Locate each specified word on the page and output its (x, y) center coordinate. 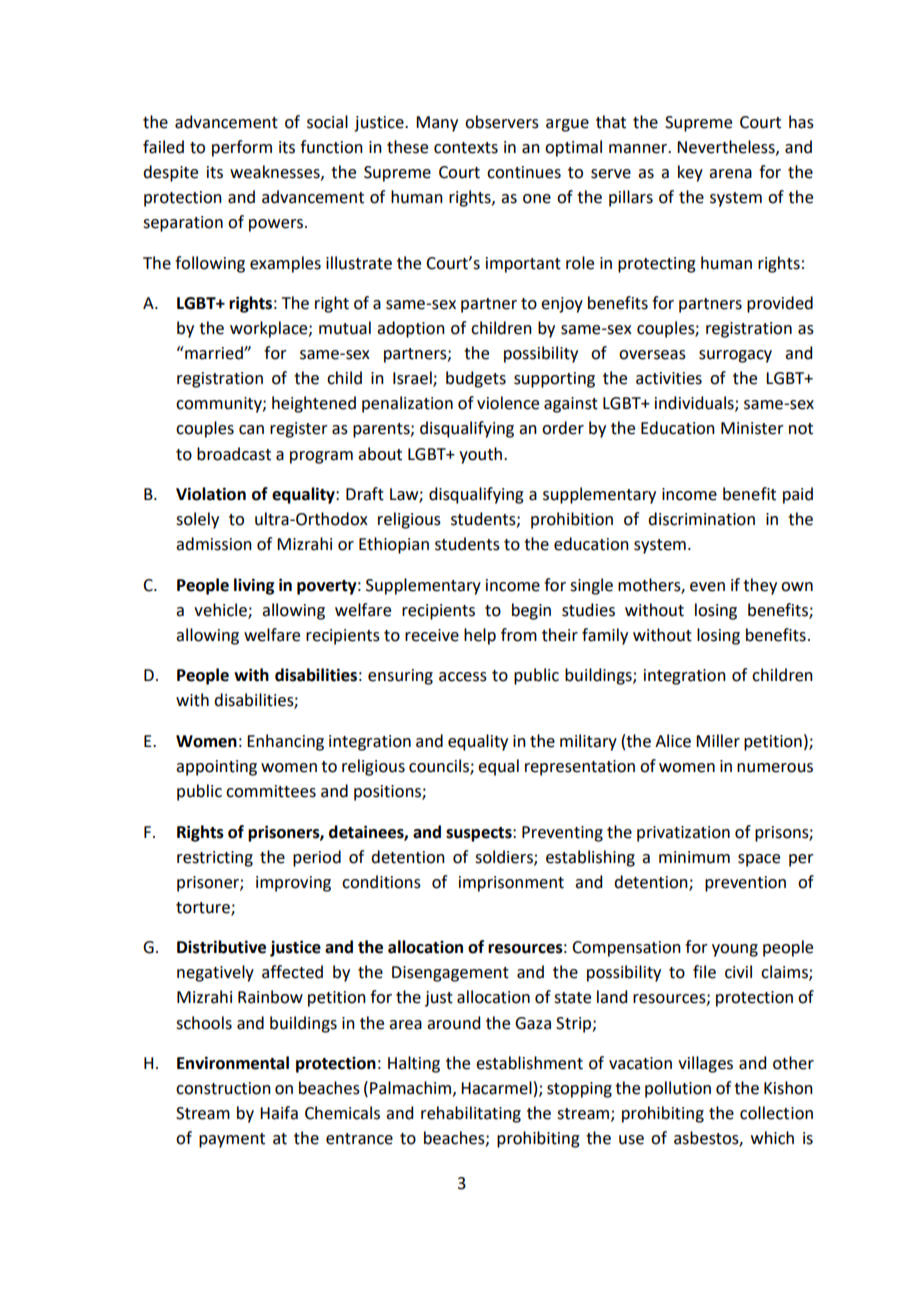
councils (440, 767)
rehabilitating (471, 1114)
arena (730, 174)
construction (223, 1088)
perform (242, 148)
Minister (752, 428)
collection (776, 1113)
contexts (466, 148)
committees (271, 791)
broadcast (234, 454)
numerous (775, 768)
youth (480, 455)
